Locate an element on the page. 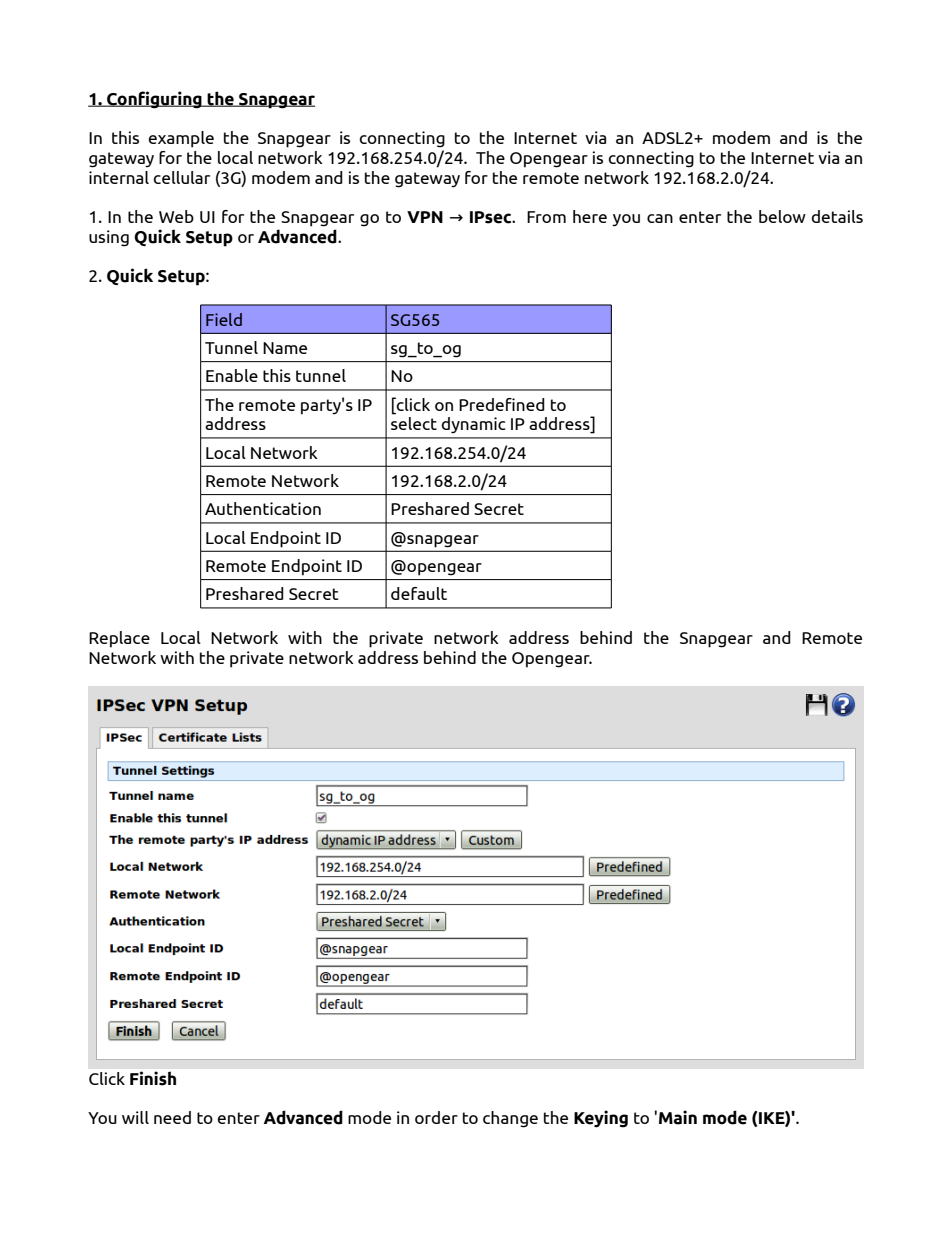  Replace is located at coordinates (119, 639).
